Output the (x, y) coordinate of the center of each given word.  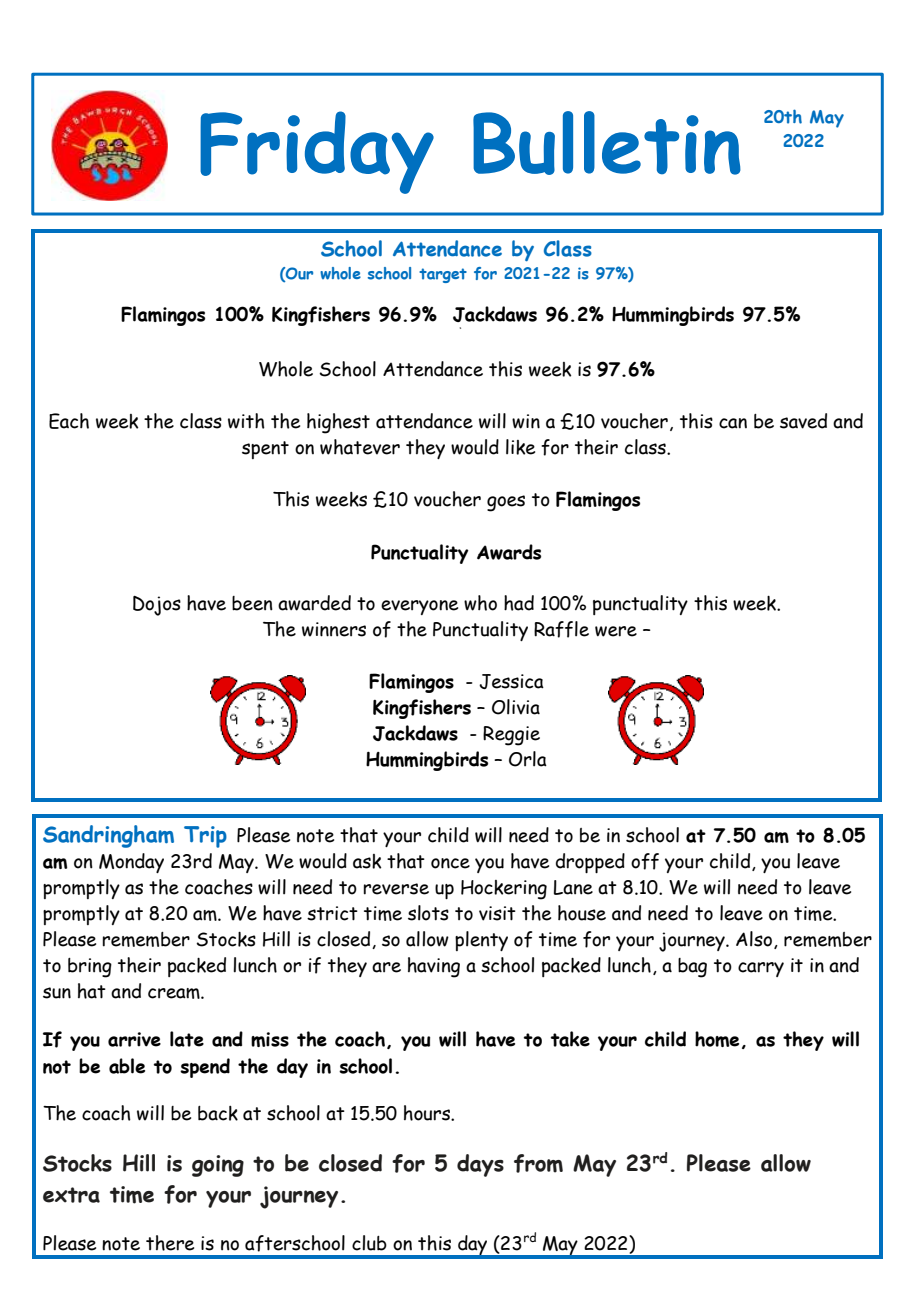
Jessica (511, 681)
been (252, 603)
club (369, 1243)
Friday (317, 152)
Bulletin (607, 143)
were (616, 631)
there (170, 1243)
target (443, 275)
